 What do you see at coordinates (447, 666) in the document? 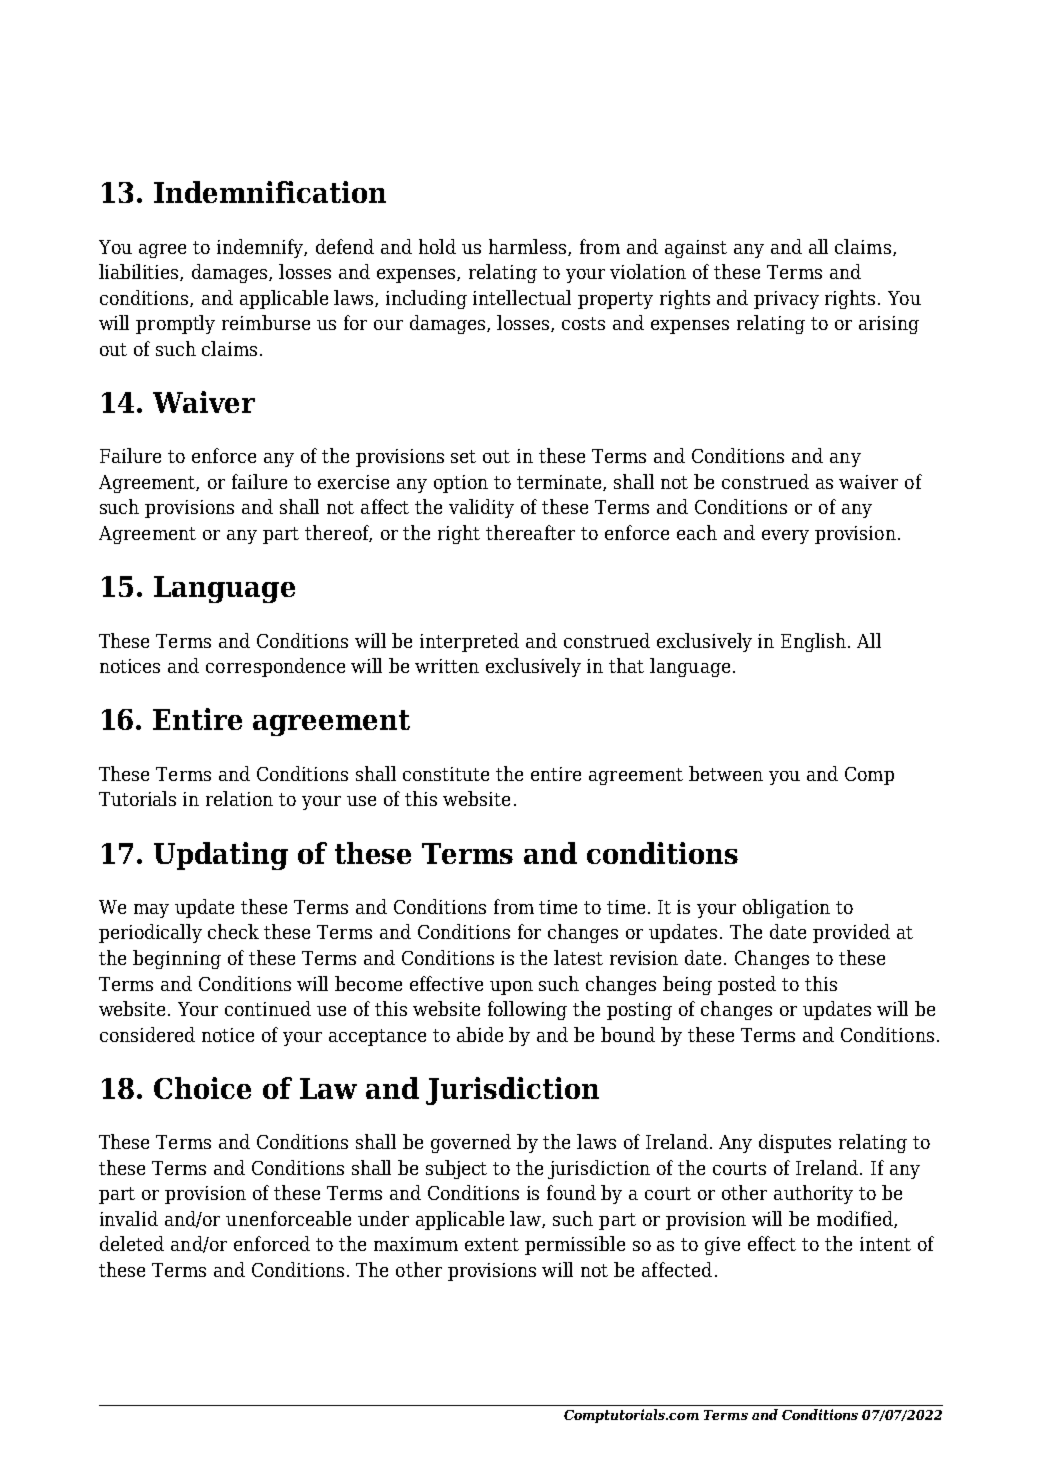
I see `written` at bounding box center [447, 666].
